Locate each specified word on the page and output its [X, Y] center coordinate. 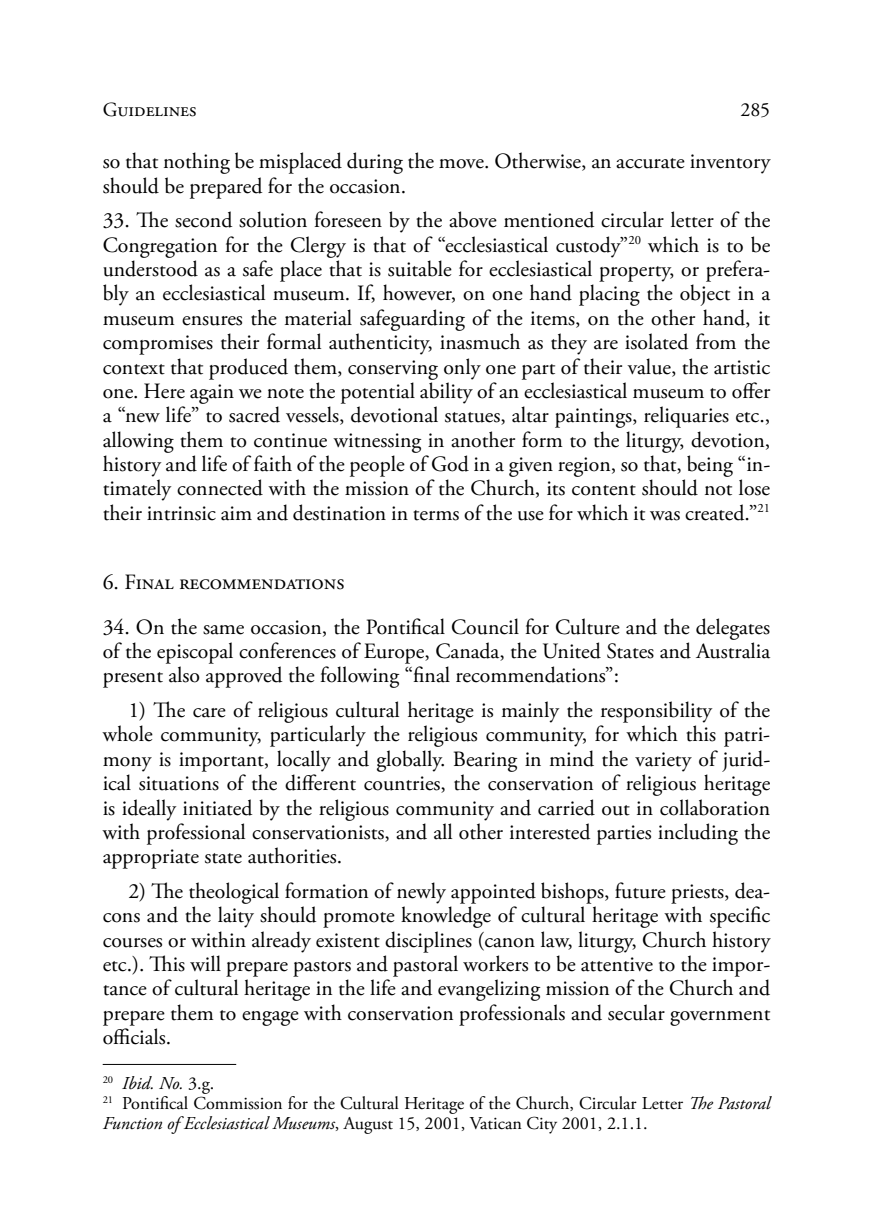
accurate [650, 163]
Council [485, 626]
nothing [197, 163]
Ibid [137, 1083]
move [462, 164]
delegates [733, 629]
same [223, 630]
